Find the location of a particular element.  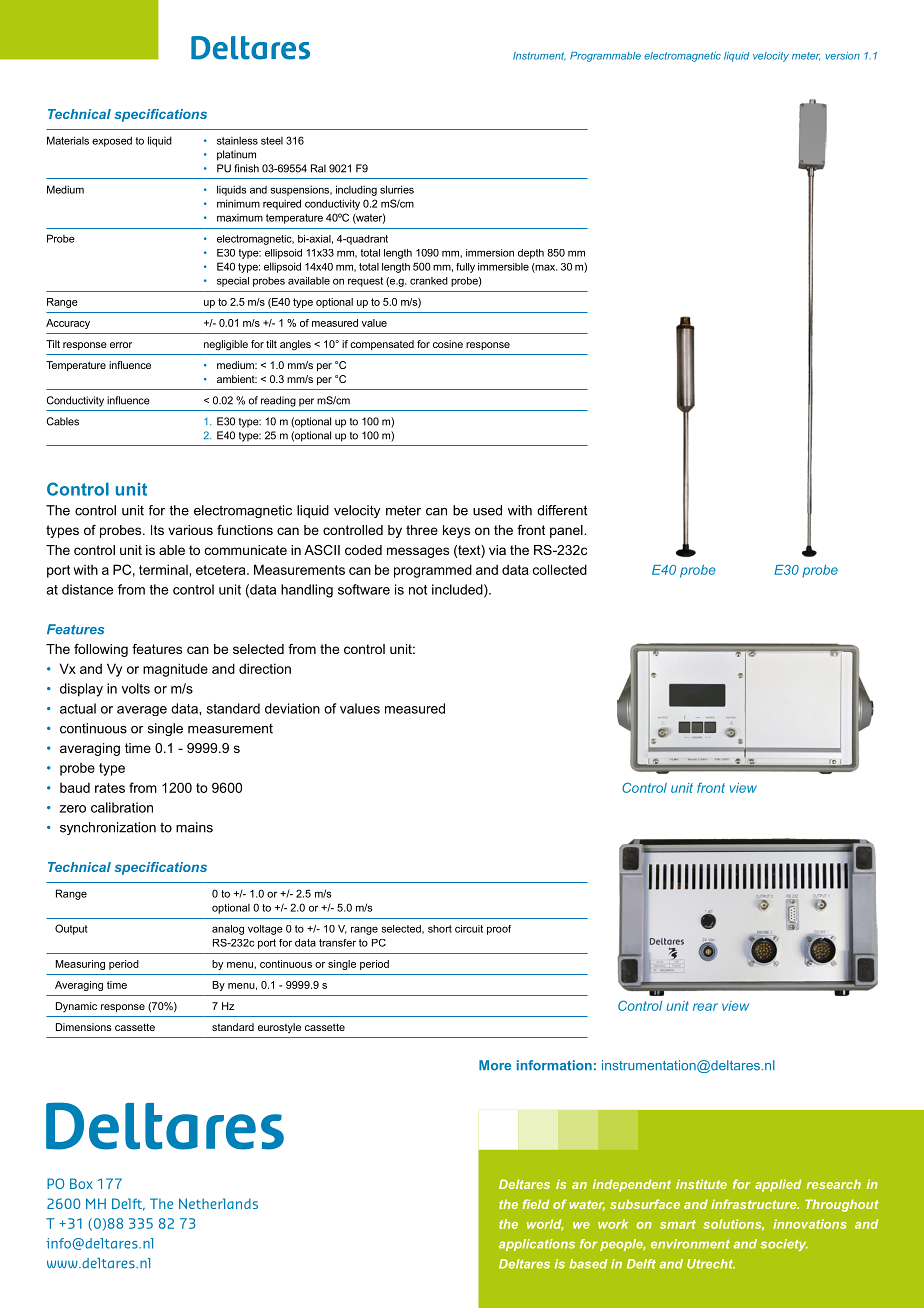

collected is located at coordinates (560, 569).
